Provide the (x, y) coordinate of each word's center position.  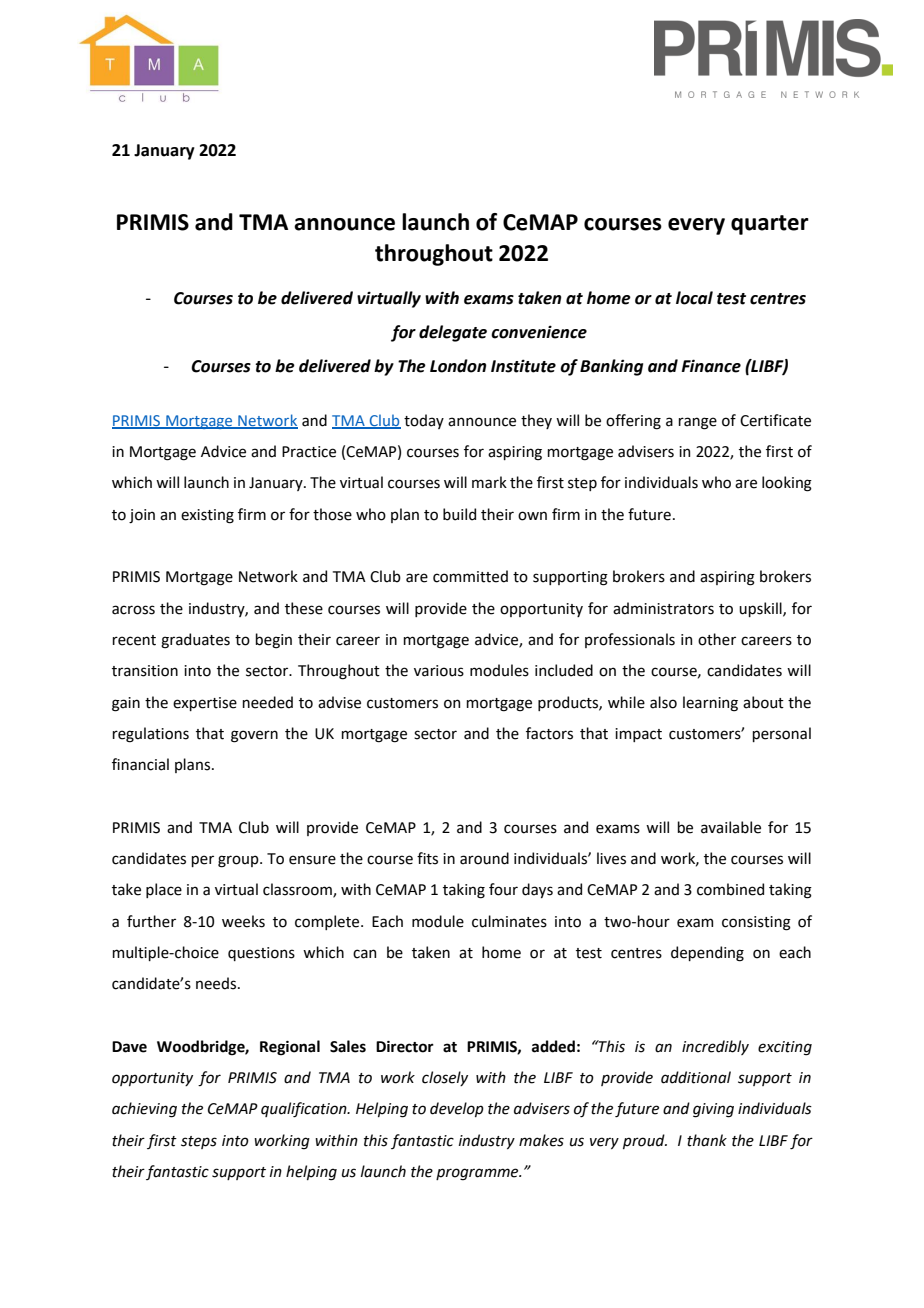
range (697, 423)
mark (489, 482)
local (694, 298)
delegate (453, 333)
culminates (509, 921)
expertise (205, 704)
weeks (243, 921)
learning (710, 704)
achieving (144, 1110)
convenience (539, 332)
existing (207, 516)
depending (707, 954)
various (439, 671)
